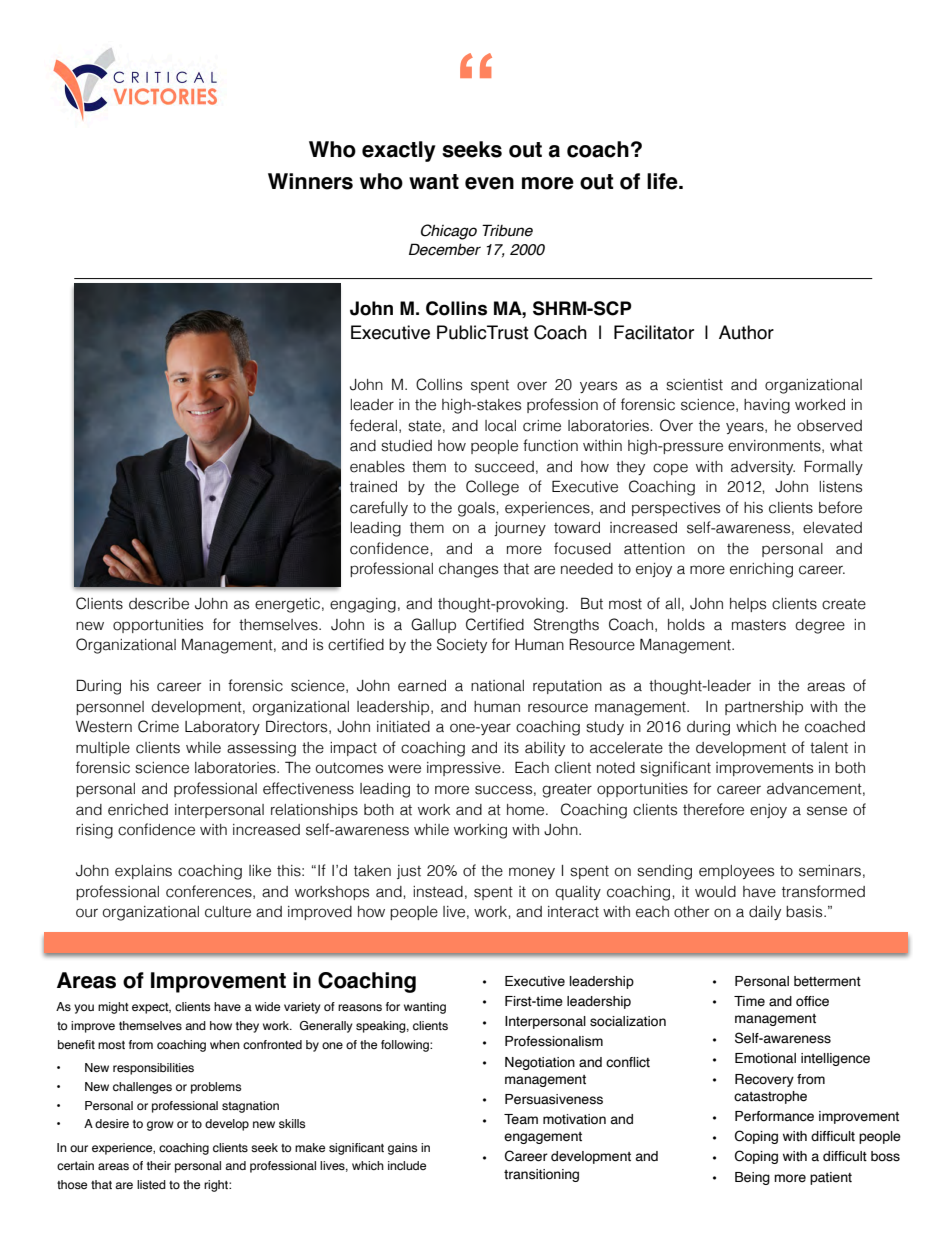  I want to click on describe, so click(159, 604).
